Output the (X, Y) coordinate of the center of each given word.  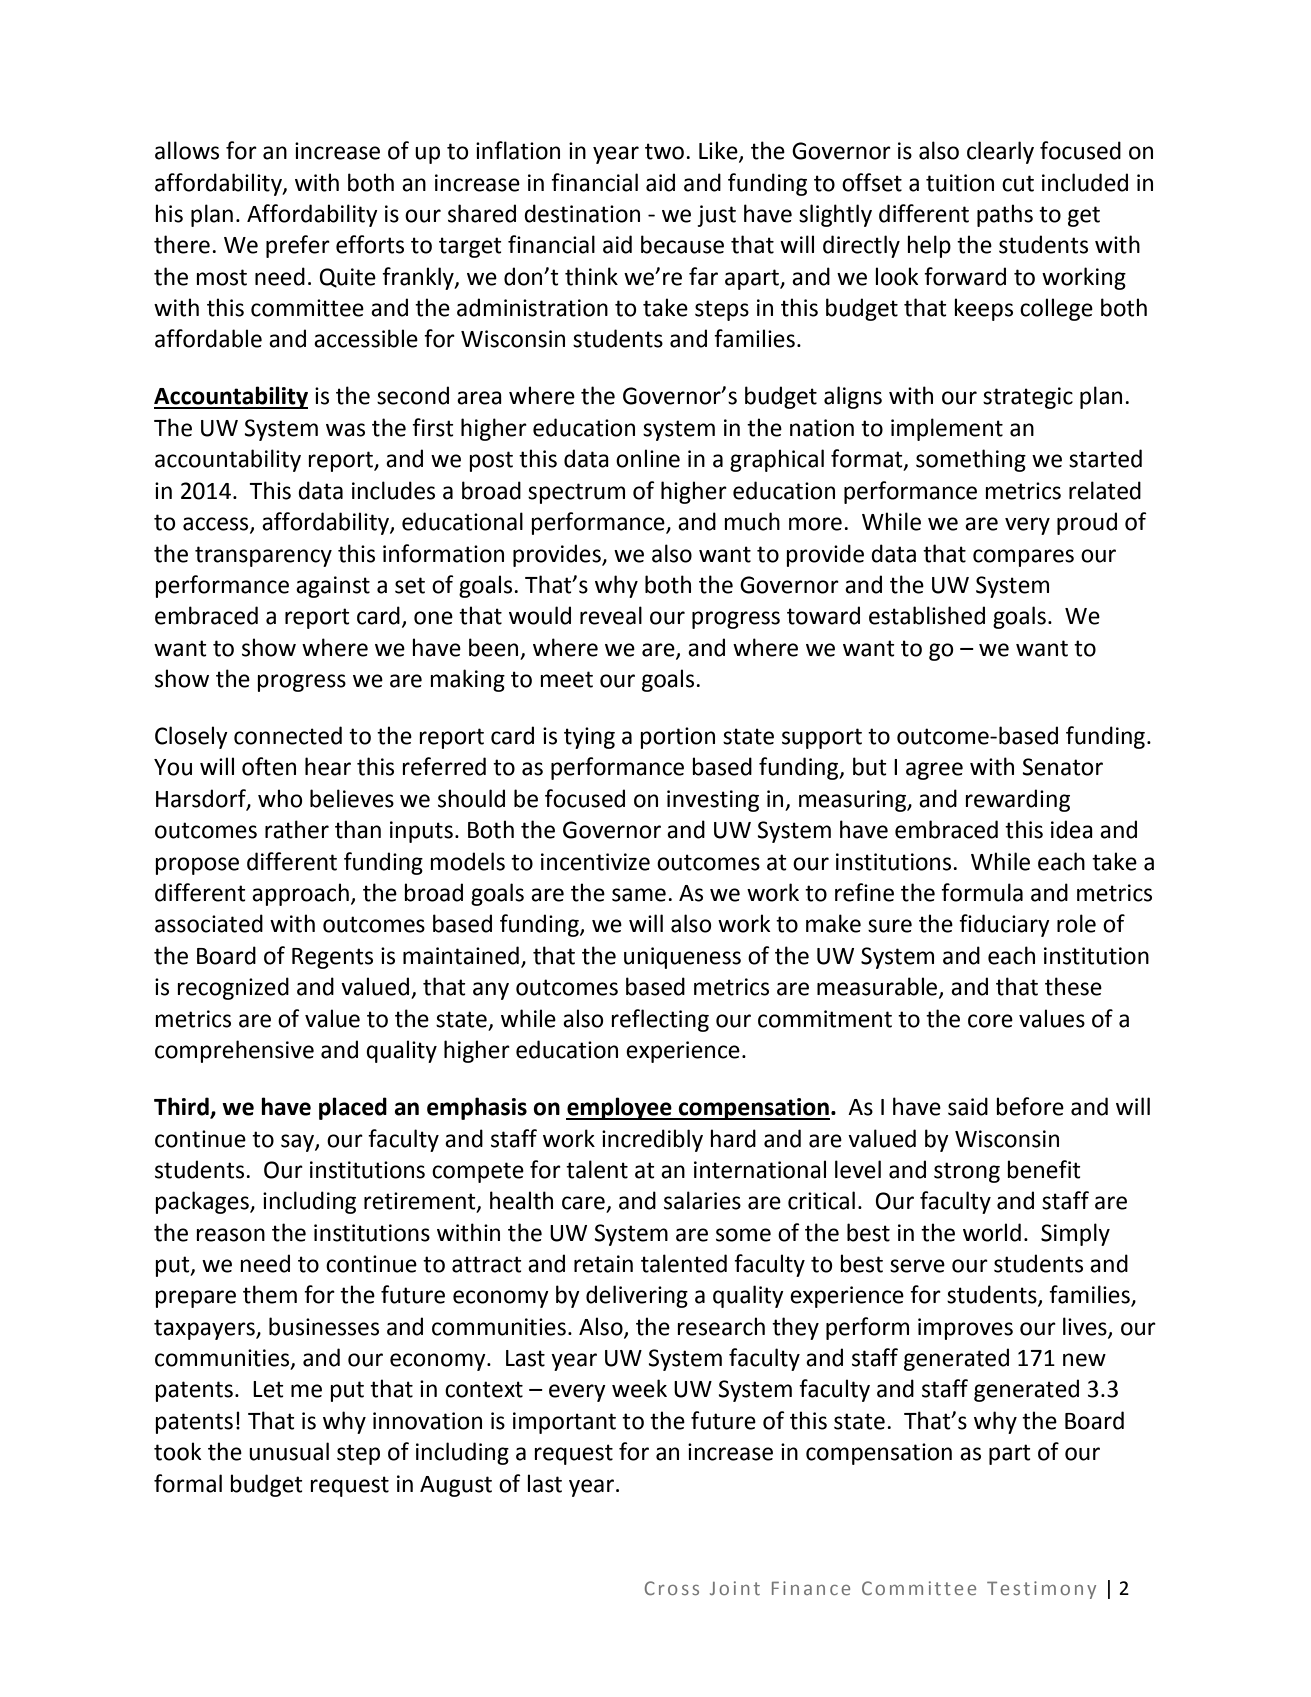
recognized (233, 988)
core (990, 1021)
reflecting (660, 1020)
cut (1018, 183)
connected (288, 735)
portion (677, 738)
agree (934, 771)
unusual (289, 1451)
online (648, 458)
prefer (298, 246)
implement (947, 429)
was (345, 430)
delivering (637, 1296)
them (270, 1294)
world (992, 1232)
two (664, 151)
